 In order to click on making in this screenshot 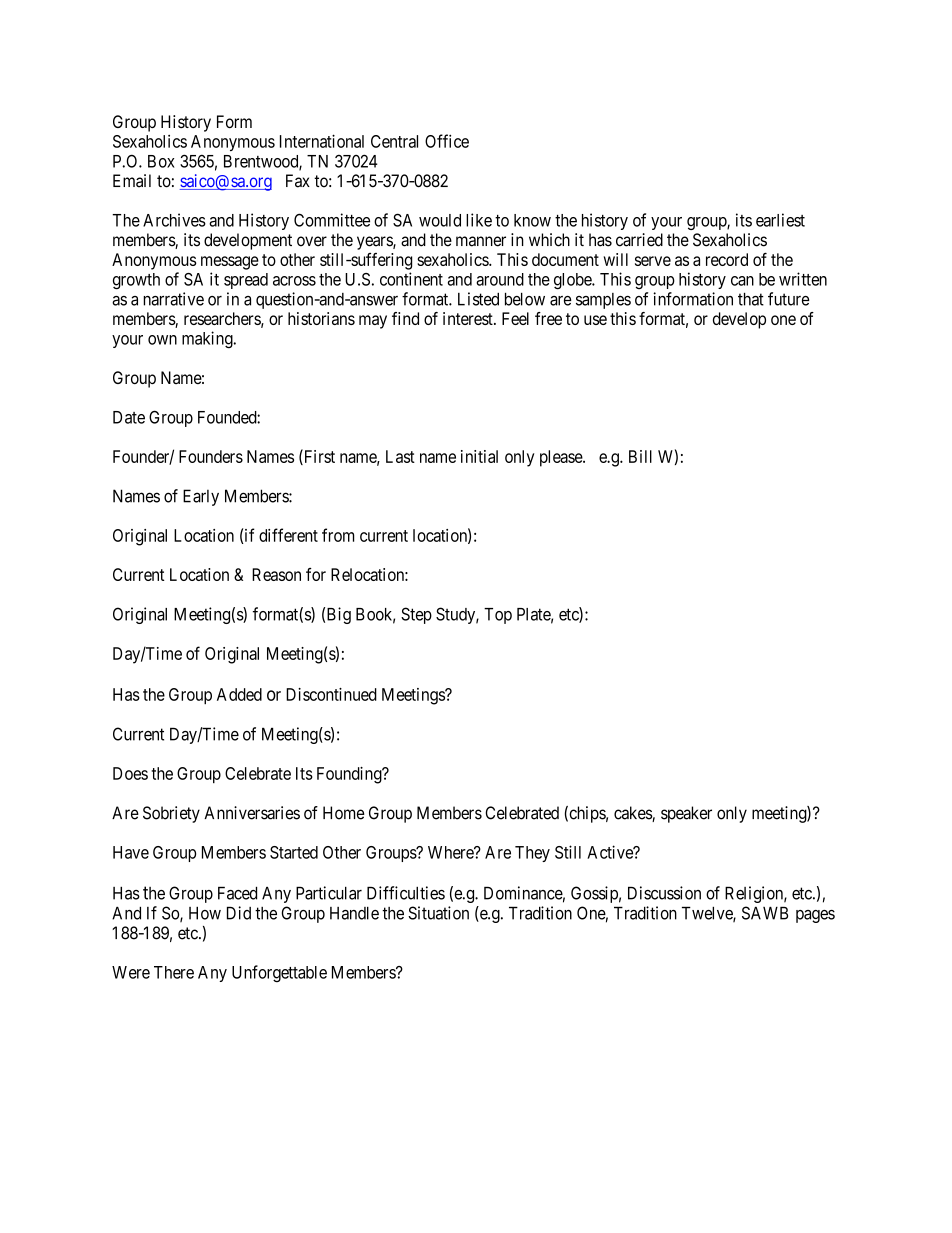, I will do `click(208, 340)`.
